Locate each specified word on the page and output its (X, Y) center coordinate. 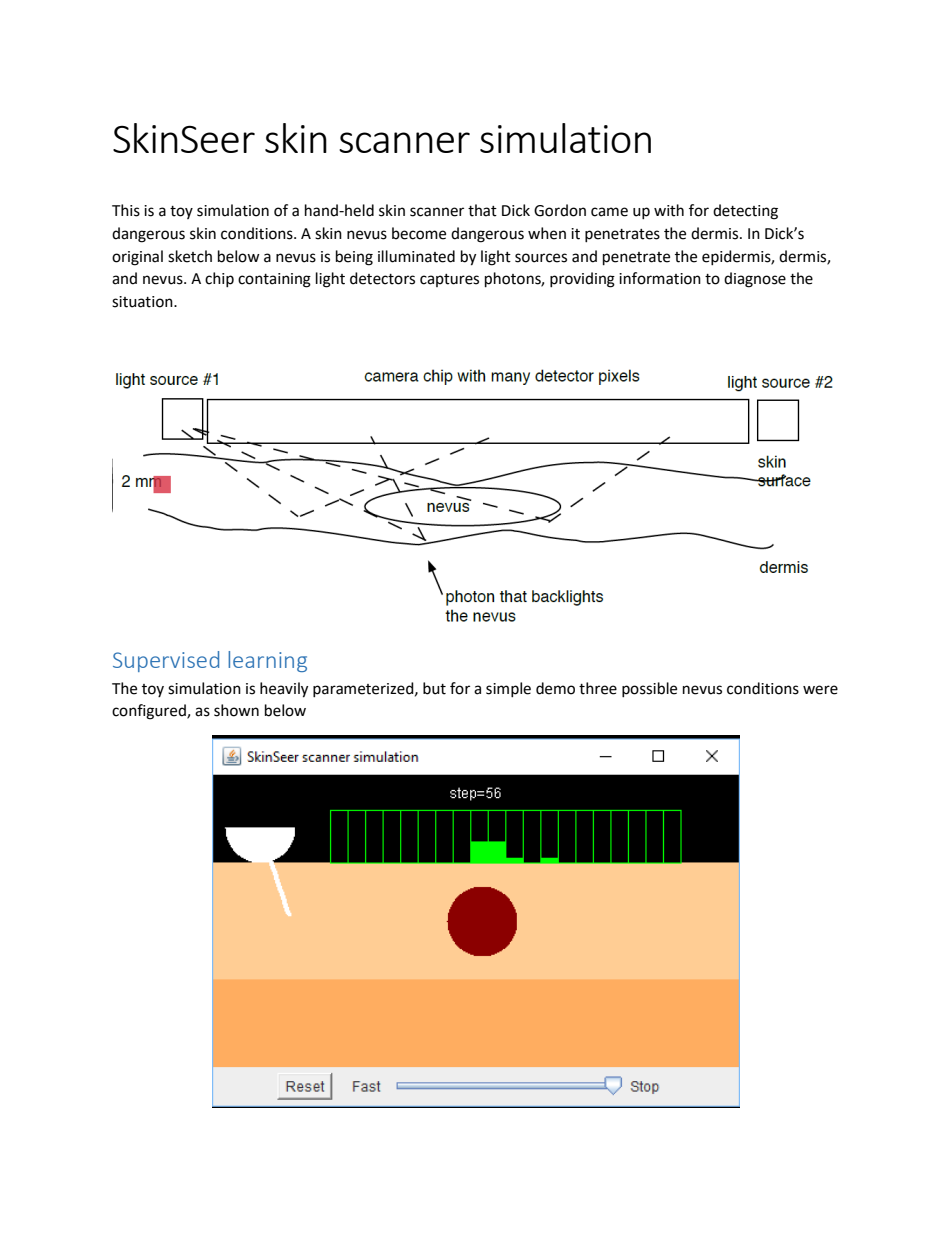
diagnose (755, 280)
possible (649, 689)
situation (143, 302)
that (482, 210)
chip (219, 279)
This (126, 210)
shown (236, 710)
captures (449, 280)
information (660, 278)
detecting (745, 212)
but (434, 688)
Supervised (166, 661)
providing (582, 280)
